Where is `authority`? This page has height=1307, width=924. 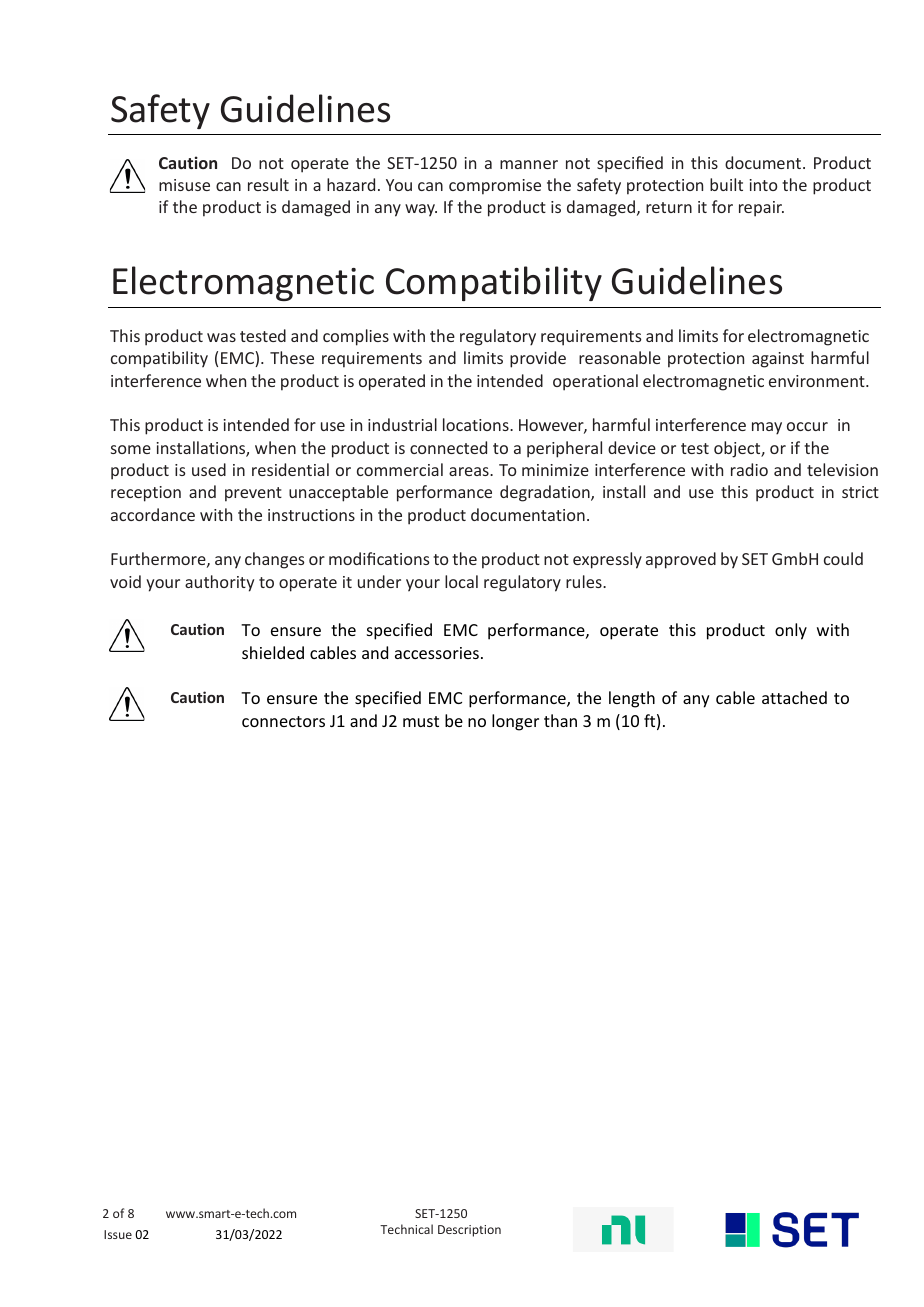
authority is located at coordinates (219, 583).
